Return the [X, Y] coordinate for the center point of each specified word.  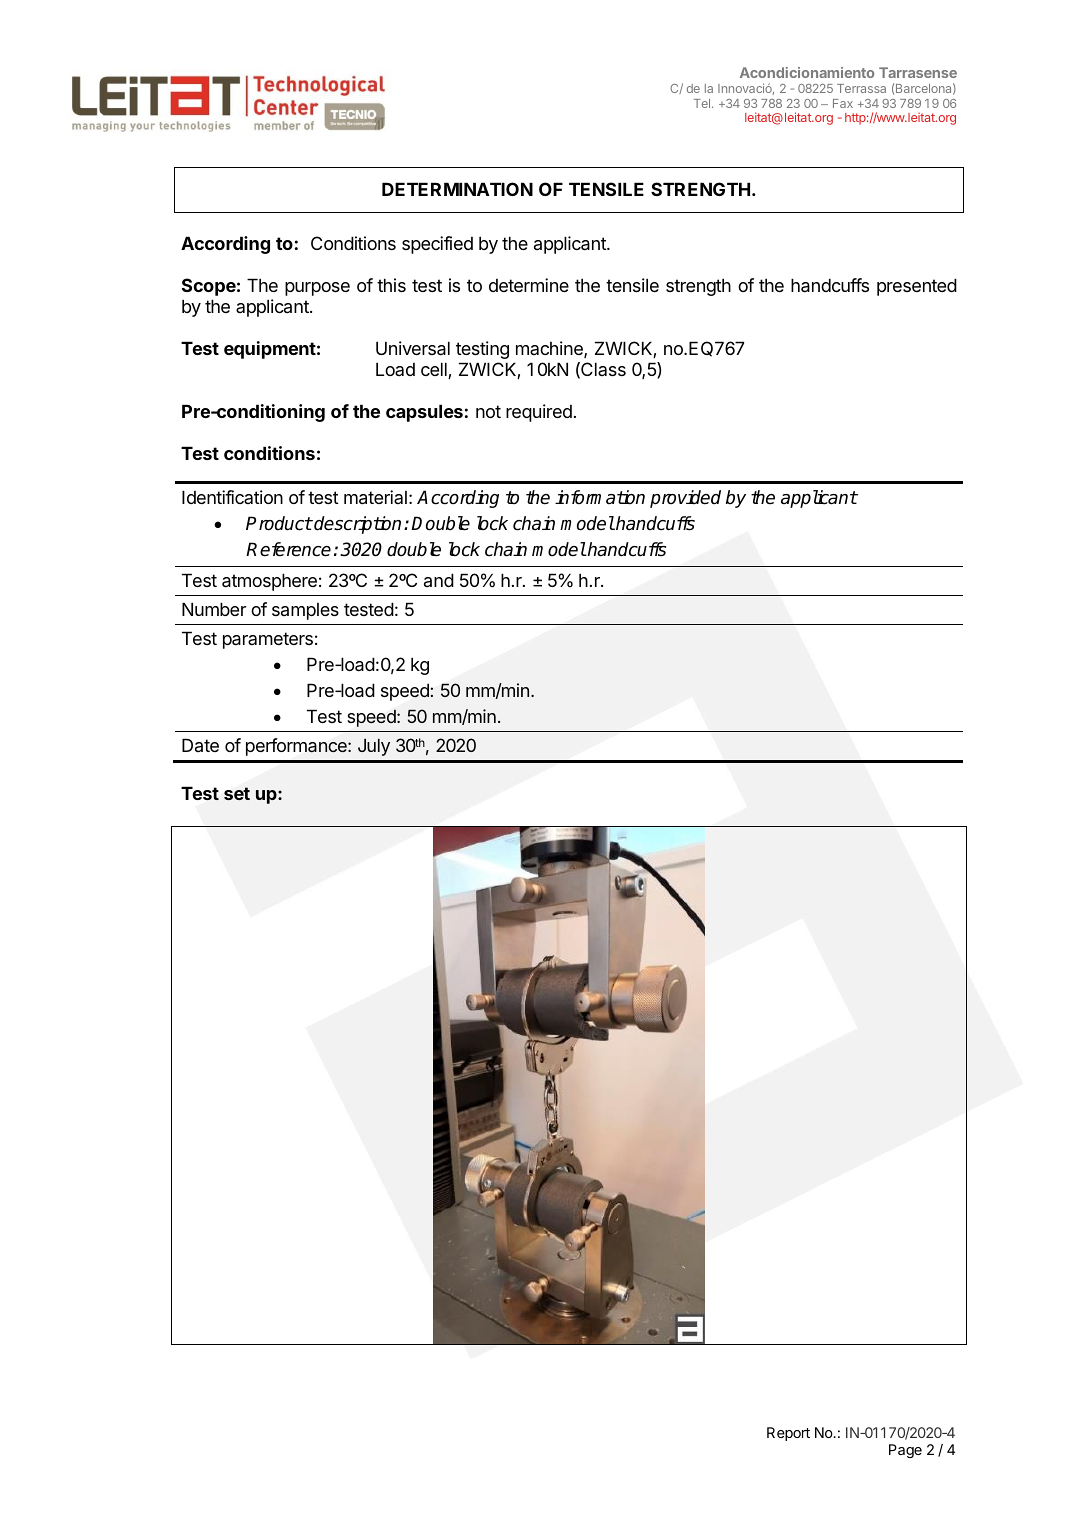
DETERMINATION [457, 189]
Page [905, 1451]
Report [788, 1434]
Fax [843, 103]
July [374, 747]
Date [200, 745]
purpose [317, 289]
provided [685, 499]
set [237, 793]
